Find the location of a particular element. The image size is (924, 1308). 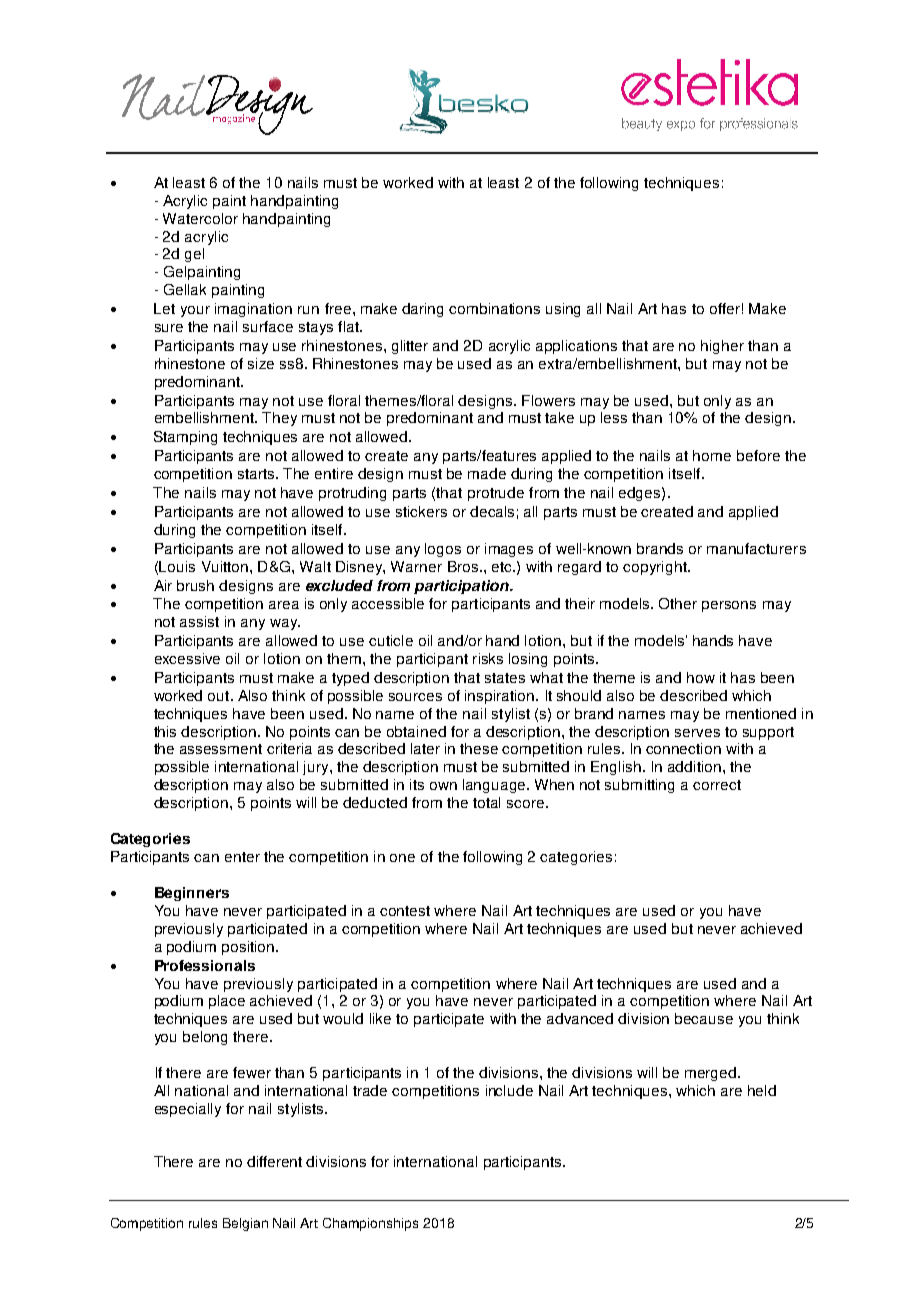

higher is located at coordinates (722, 347).
